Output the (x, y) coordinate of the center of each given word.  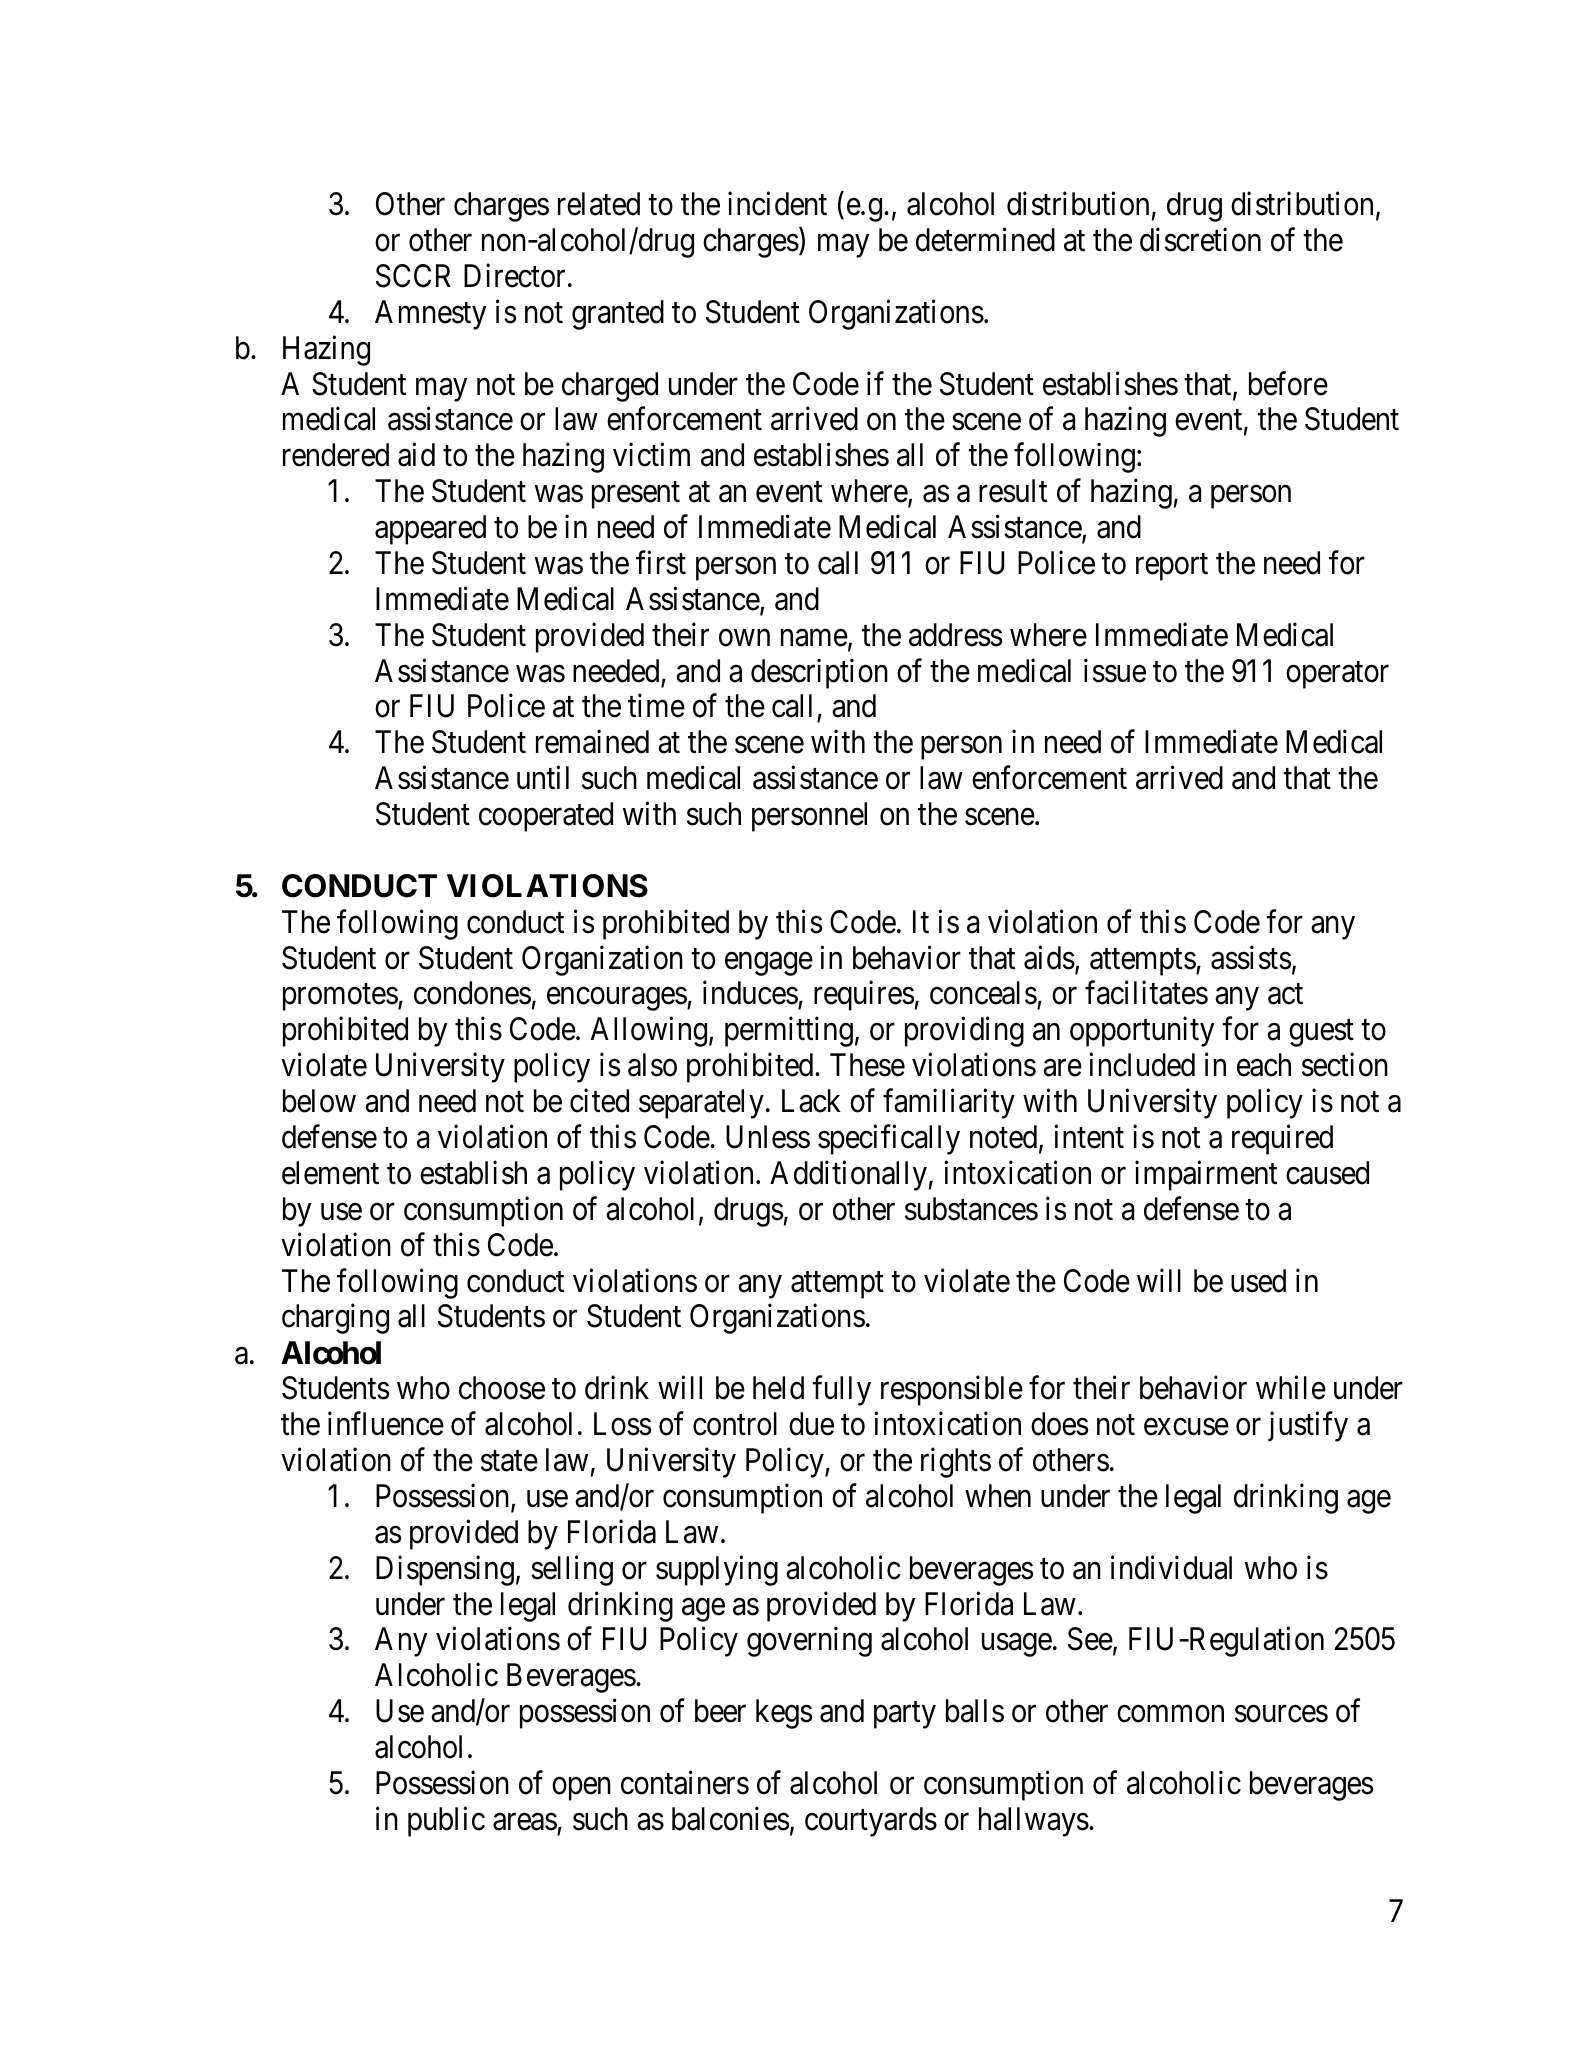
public (446, 1821)
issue (1115, 670)
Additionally (848, 1176)
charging (335, 1319)
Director (514, 276)
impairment (1206, 1176)
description (819, 673)
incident (777, 204)
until (543, 777)
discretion (1200, 240)
